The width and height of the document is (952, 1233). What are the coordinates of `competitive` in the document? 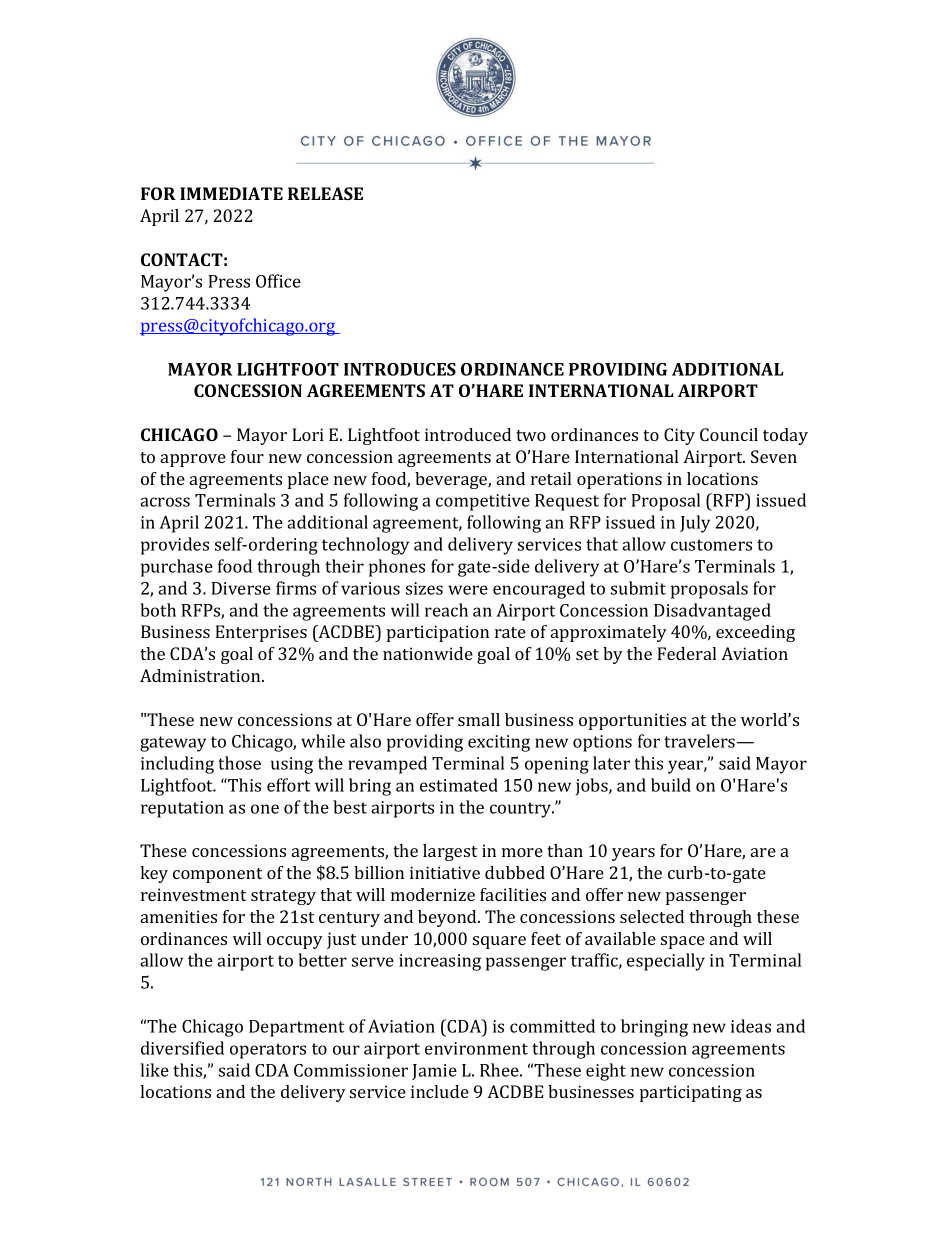 It's located at (483, 502).
